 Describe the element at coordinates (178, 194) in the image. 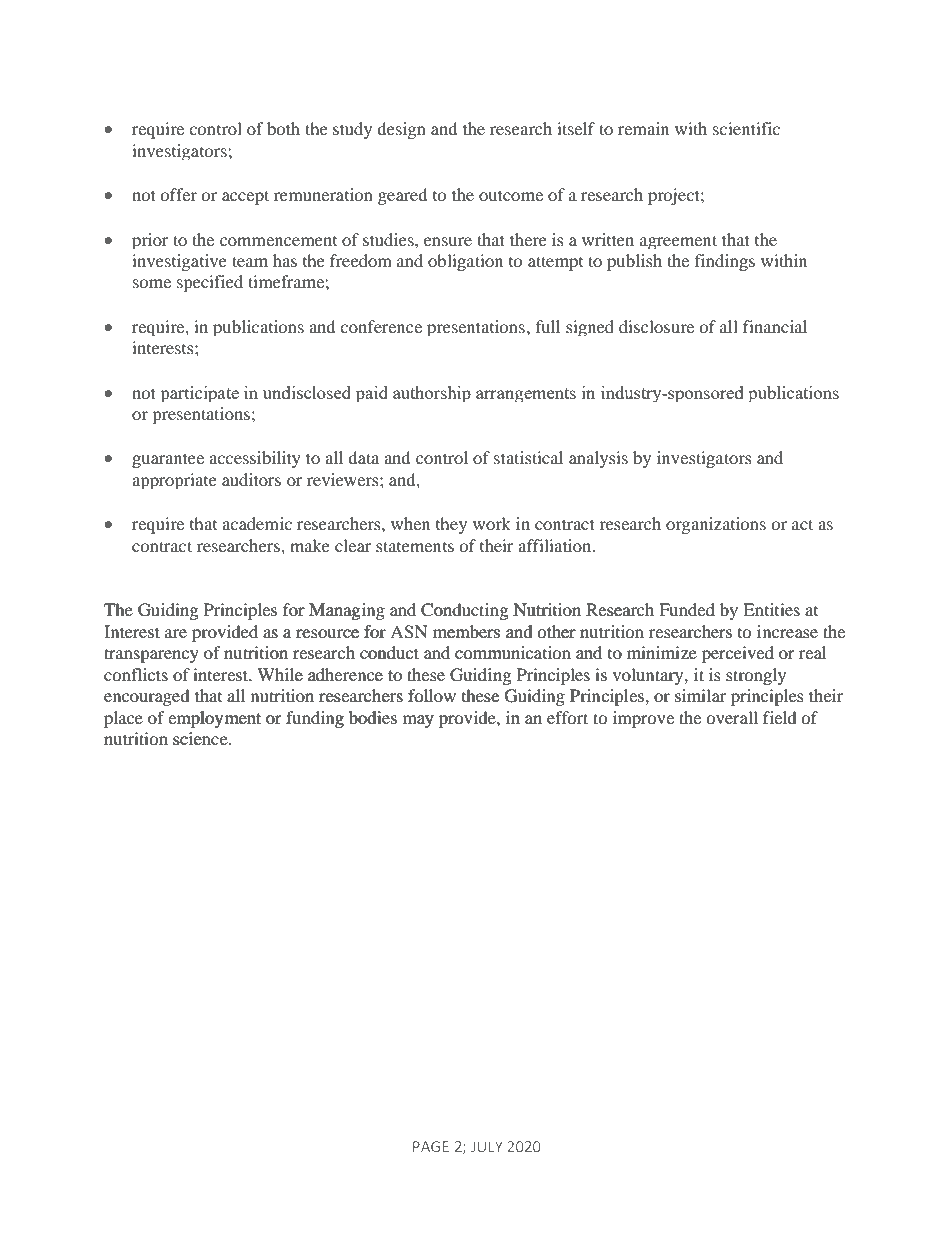

I see `offer` at that location.
